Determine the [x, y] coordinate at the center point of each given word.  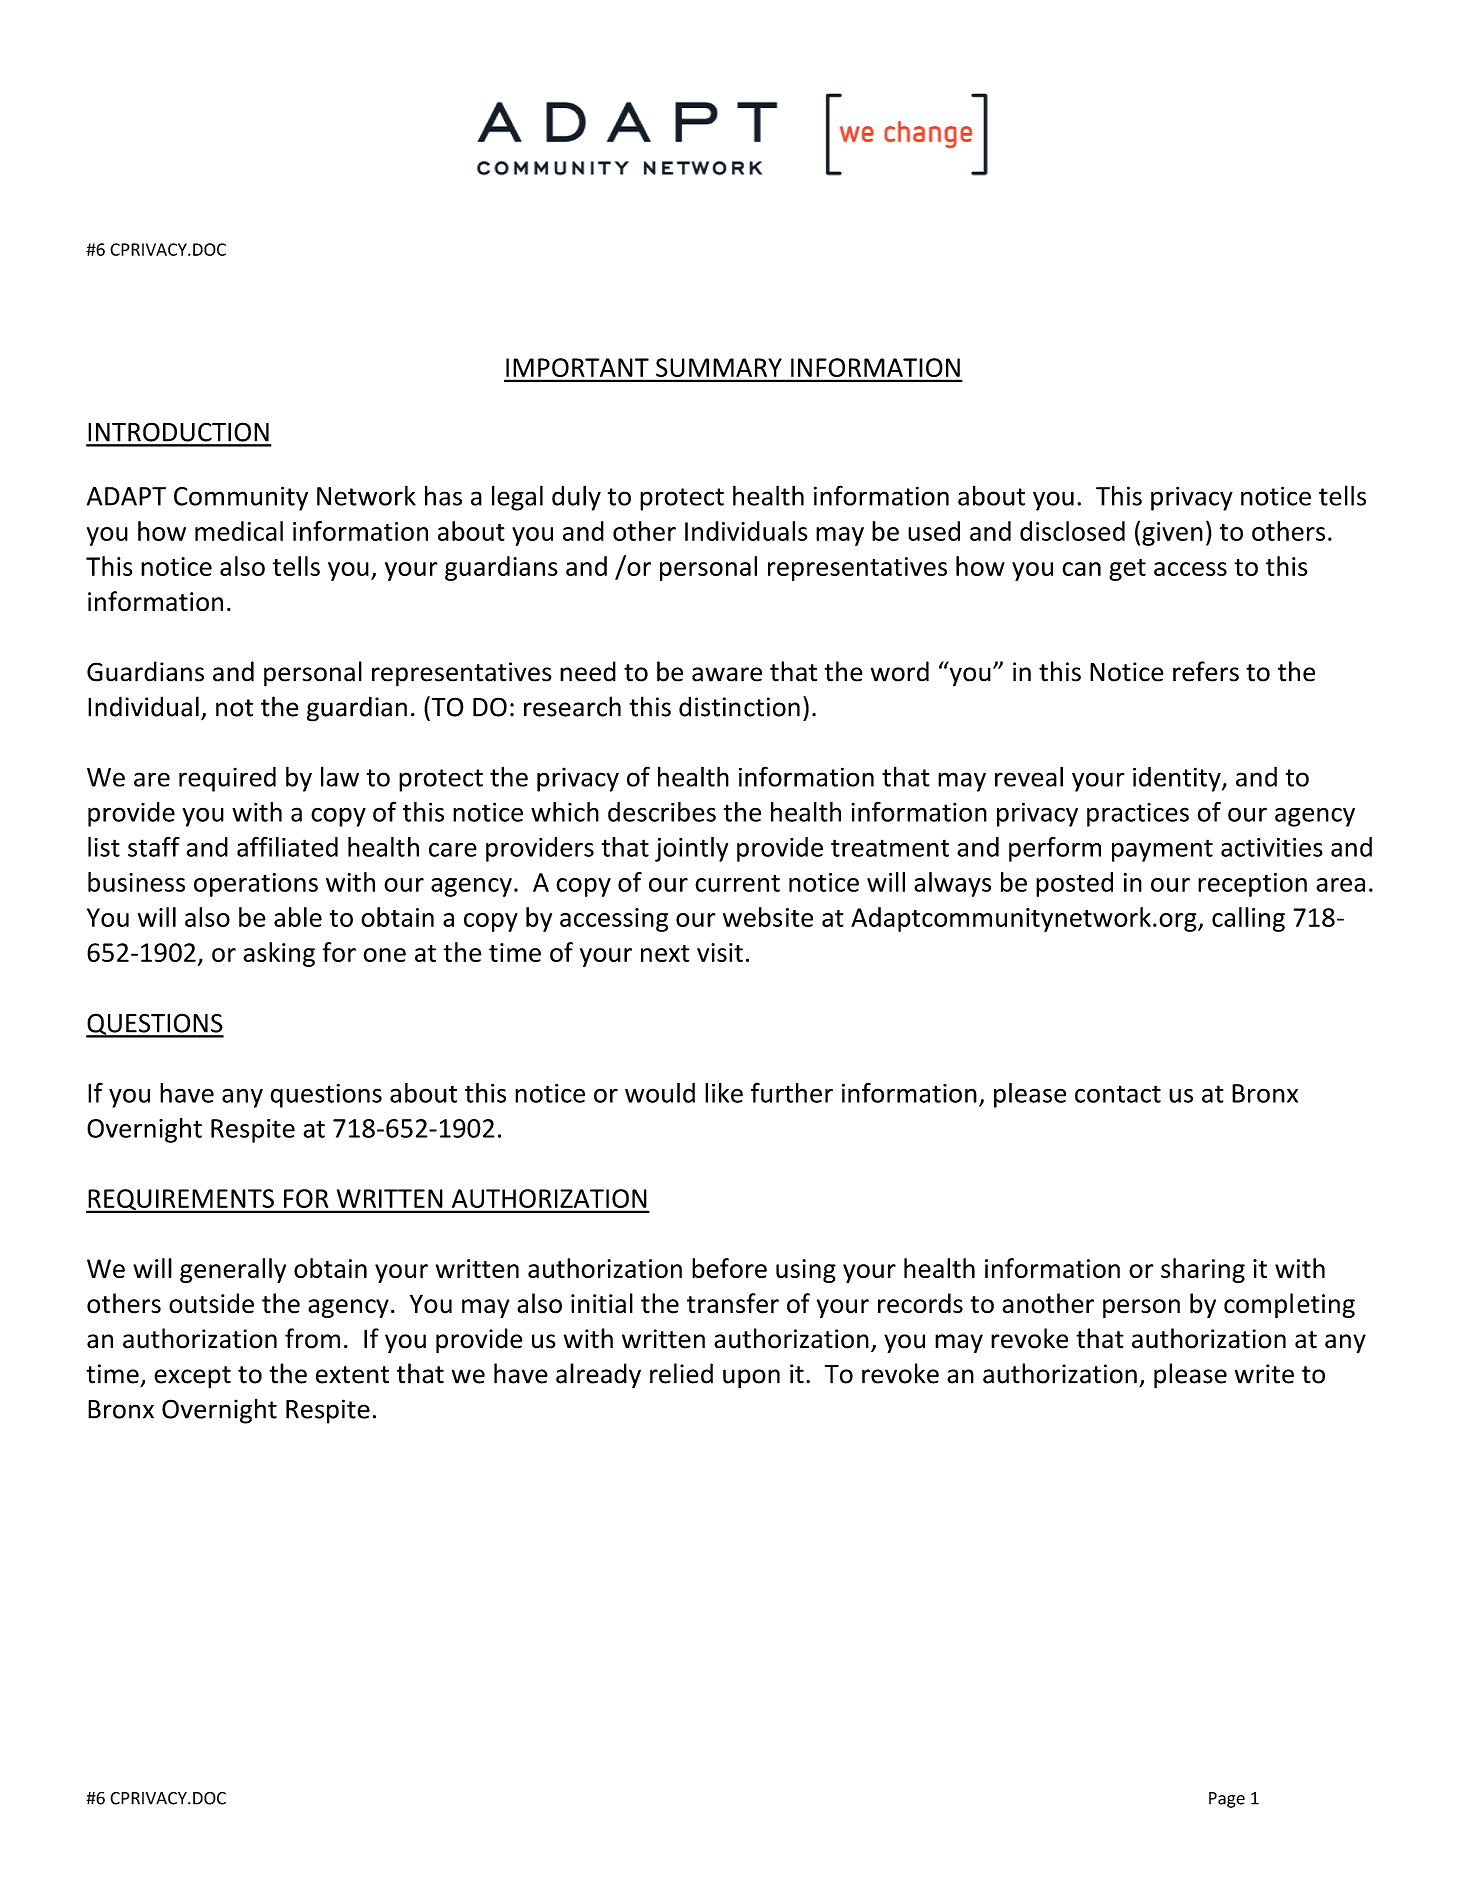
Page [1227, 1800]
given [1172, 534]
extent [352, 1375]
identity [1178, 779]
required [227, 779]
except [192, 1377]
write [1264, 1374]
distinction [739, 706]
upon [751, 1379]
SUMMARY [719, 367]
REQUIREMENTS [181, 1201]
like [724, 1093]
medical [239, 531]
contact [1118, 1094]
